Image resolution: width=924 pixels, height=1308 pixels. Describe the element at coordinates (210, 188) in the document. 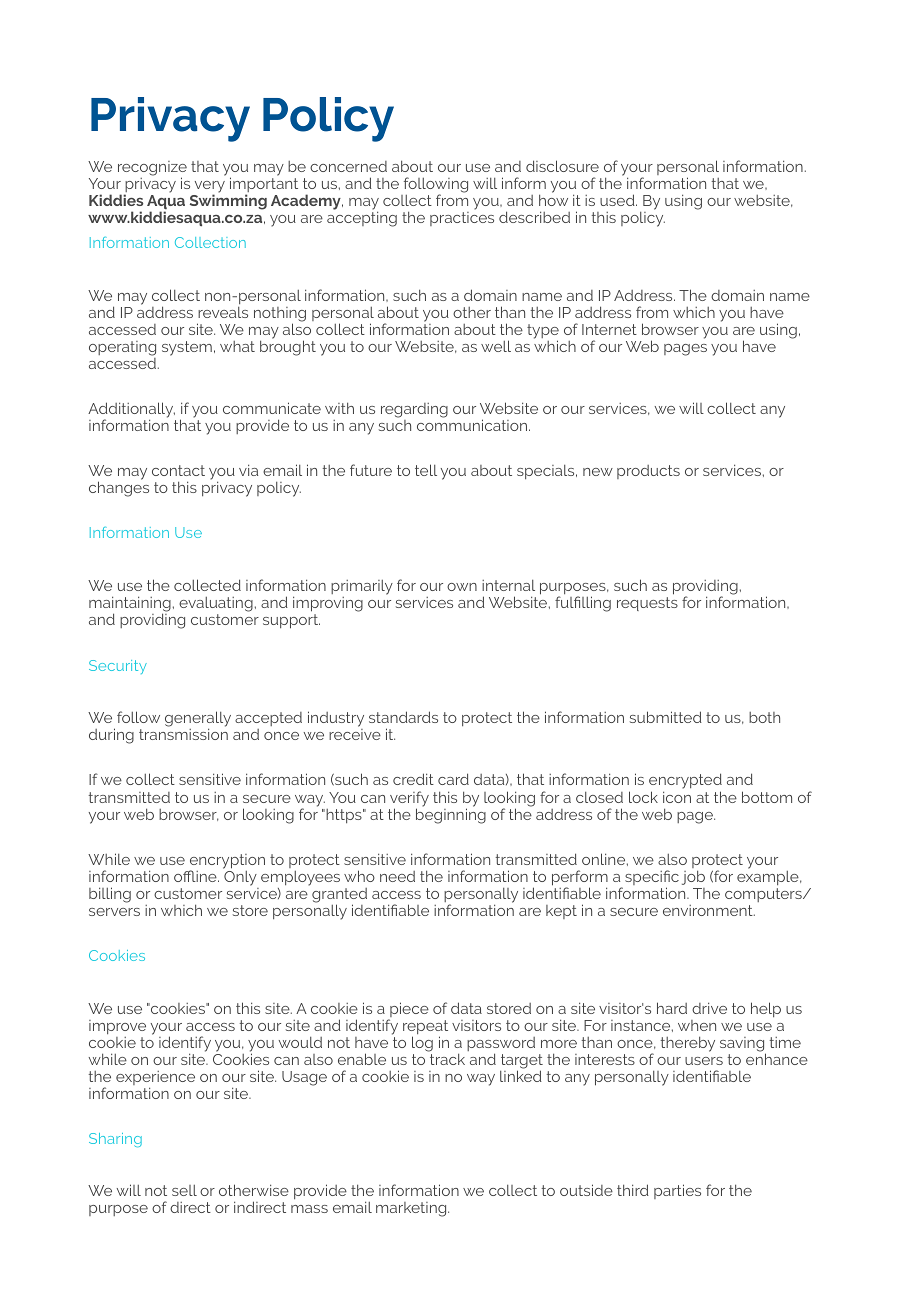

I see `very` at that location.
